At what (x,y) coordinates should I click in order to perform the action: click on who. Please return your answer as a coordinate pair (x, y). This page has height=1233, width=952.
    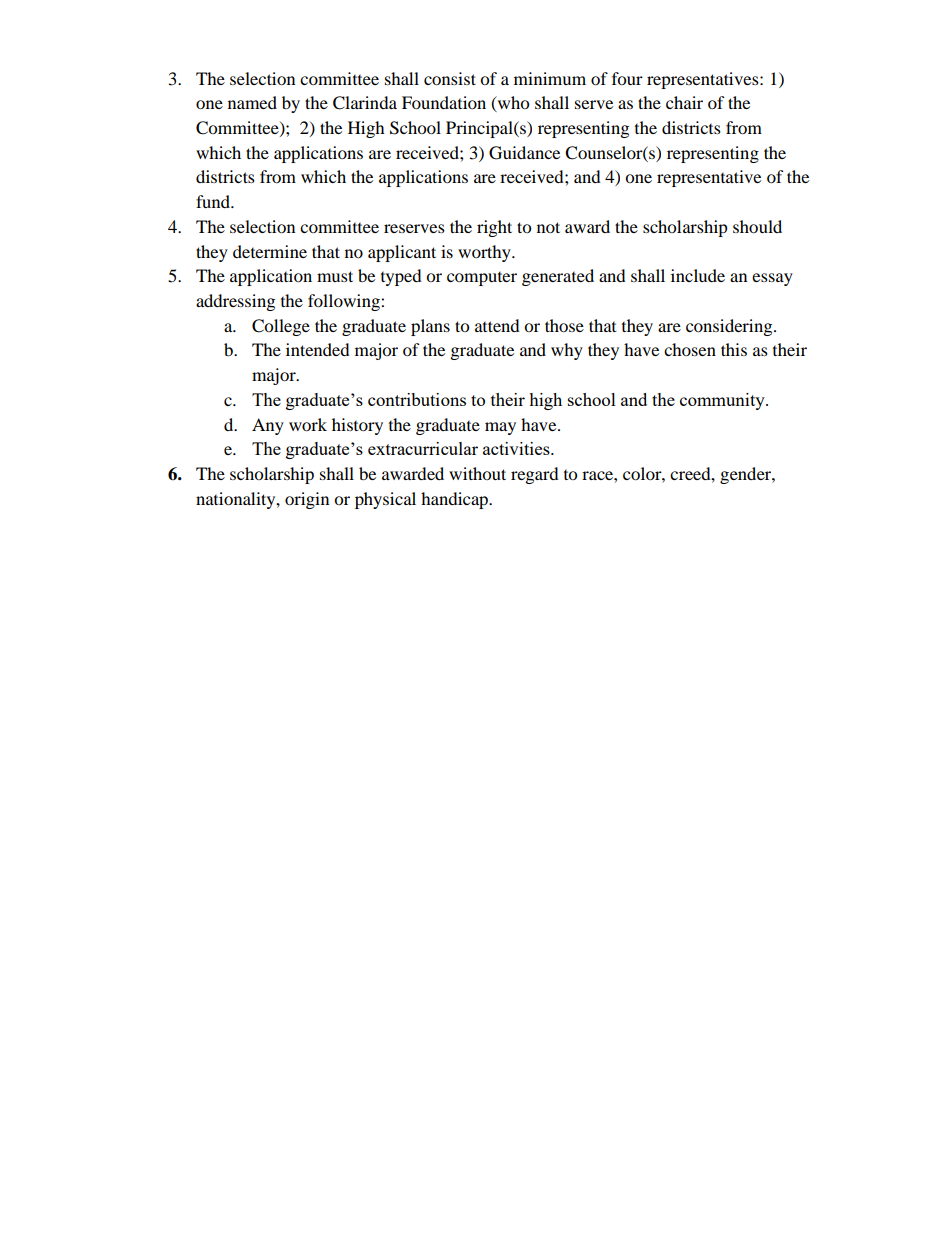
    Looking at the image, I should click on (512, 104).
